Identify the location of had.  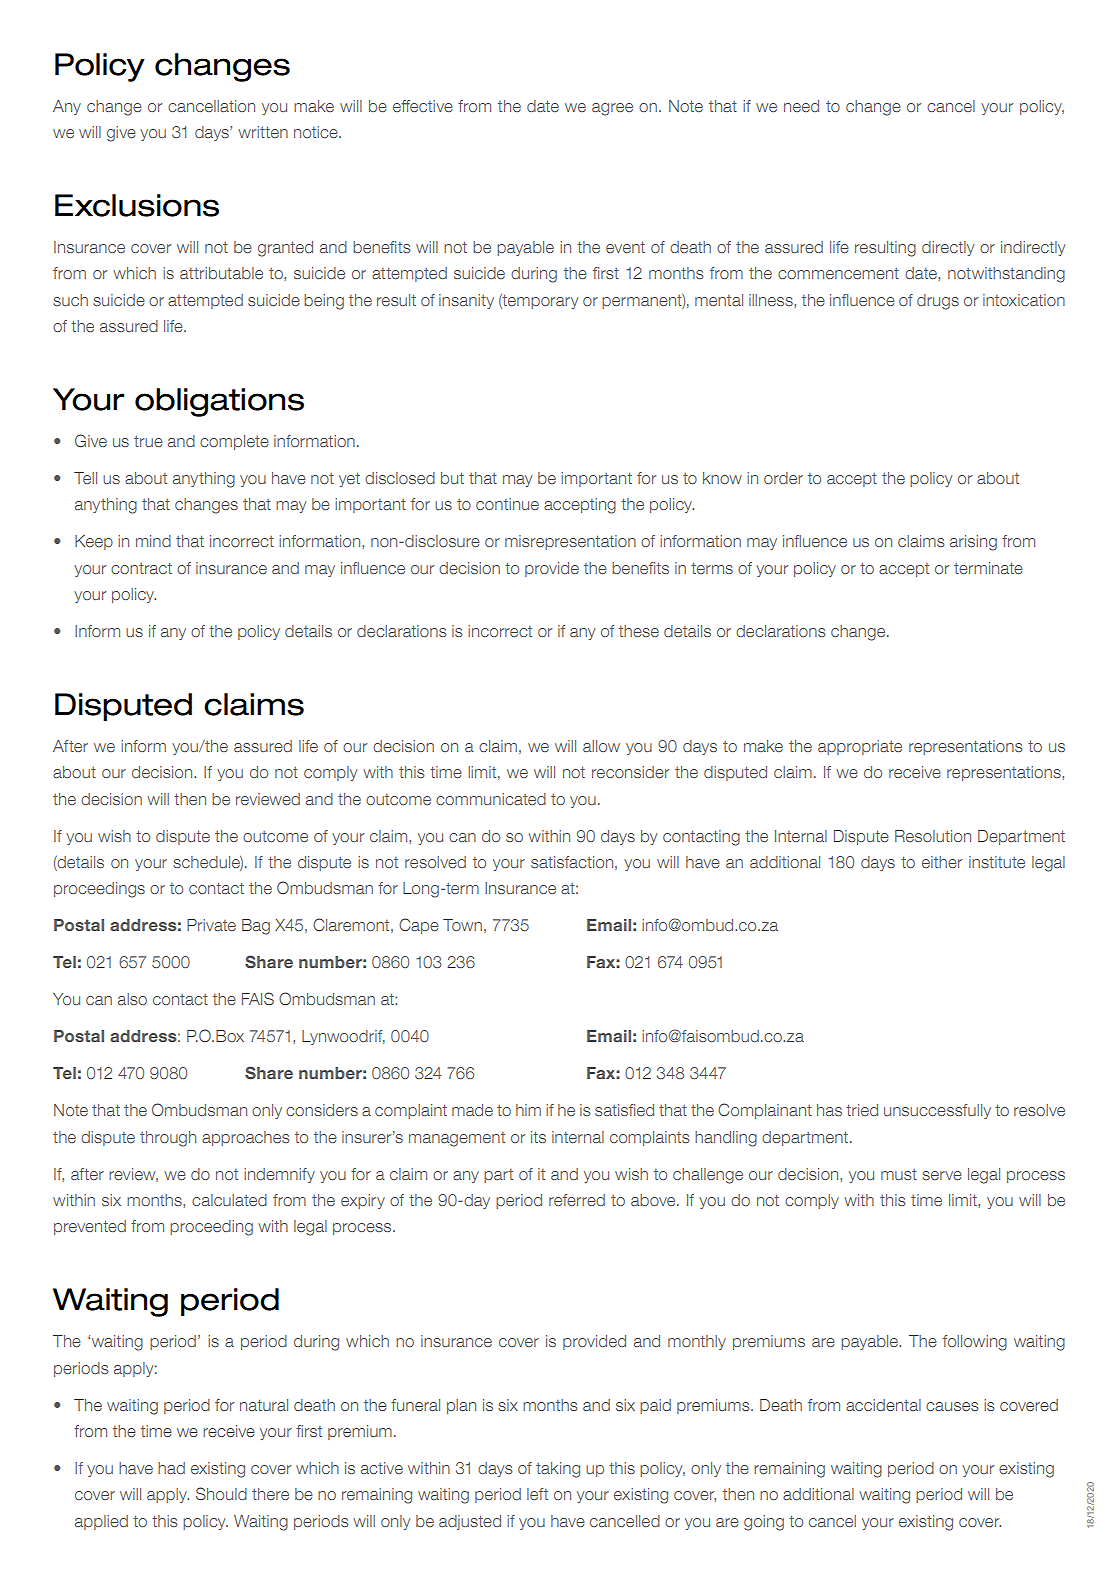
(171, 1468).
